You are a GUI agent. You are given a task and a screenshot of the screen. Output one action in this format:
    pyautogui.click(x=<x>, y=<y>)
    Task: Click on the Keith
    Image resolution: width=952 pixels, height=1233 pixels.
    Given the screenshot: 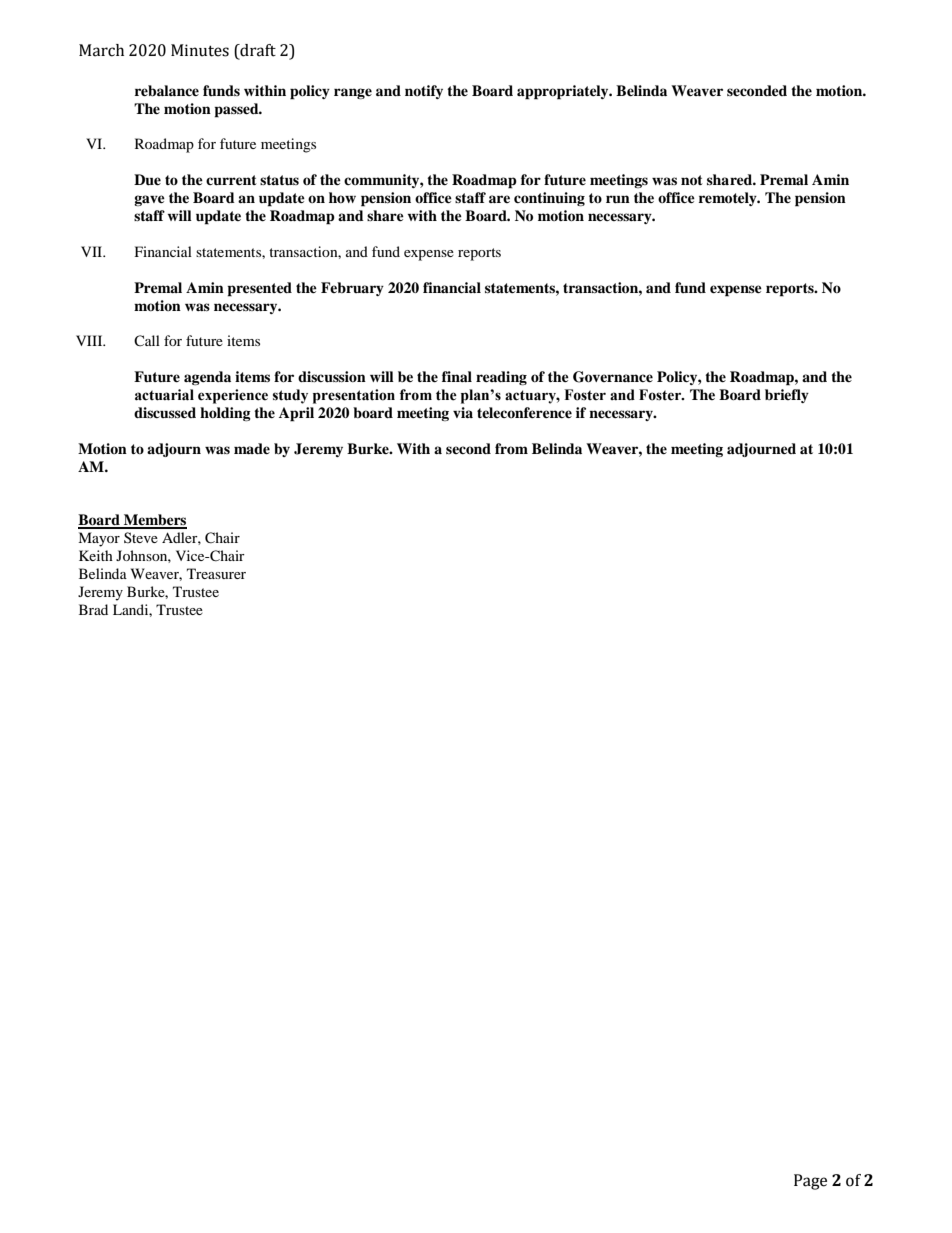 What is the action you would take?
    pyautogui.click(x=96, y=555)
